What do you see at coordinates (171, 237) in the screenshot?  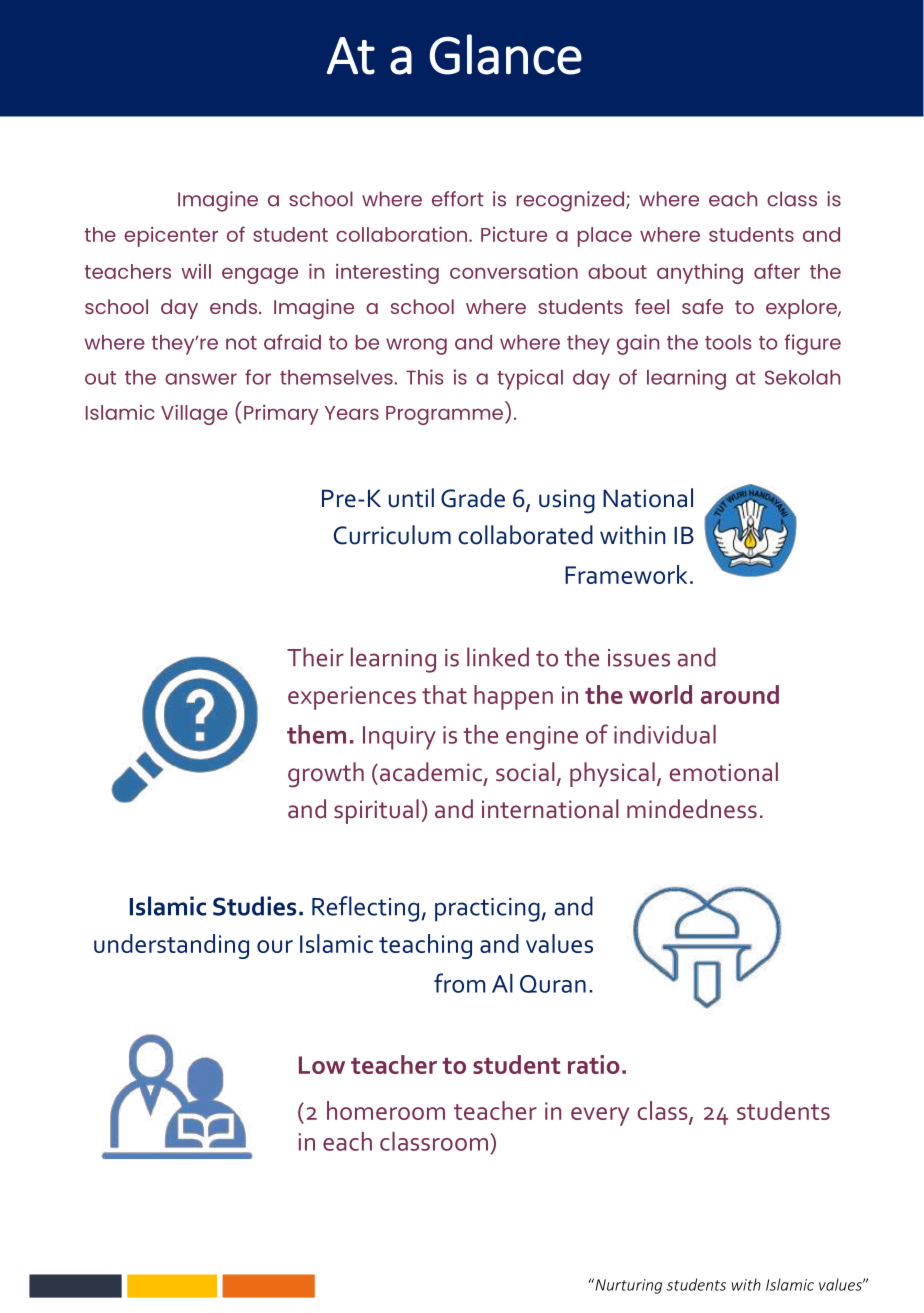 I see `epicenter` at bounding box center [171, 237].
